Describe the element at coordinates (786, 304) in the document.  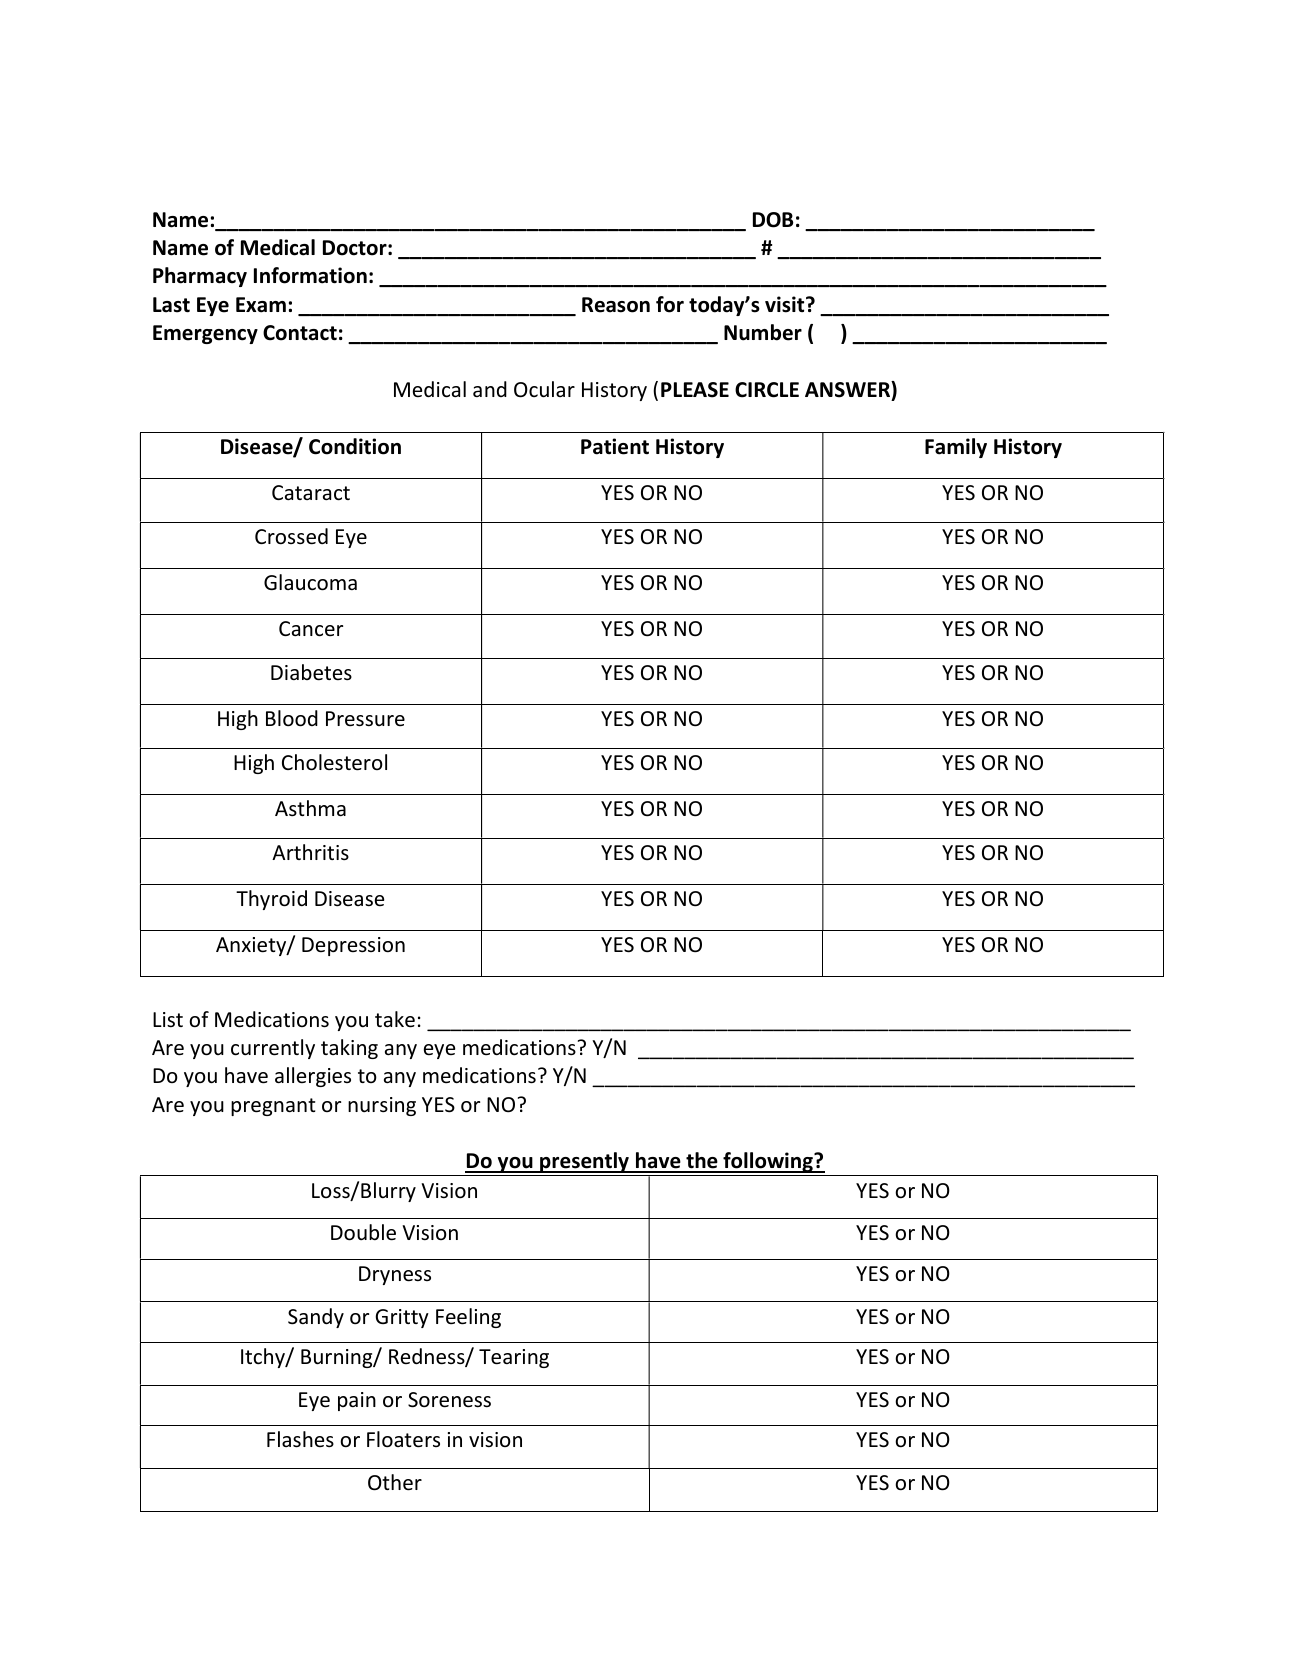
I see `visit` at that location.
